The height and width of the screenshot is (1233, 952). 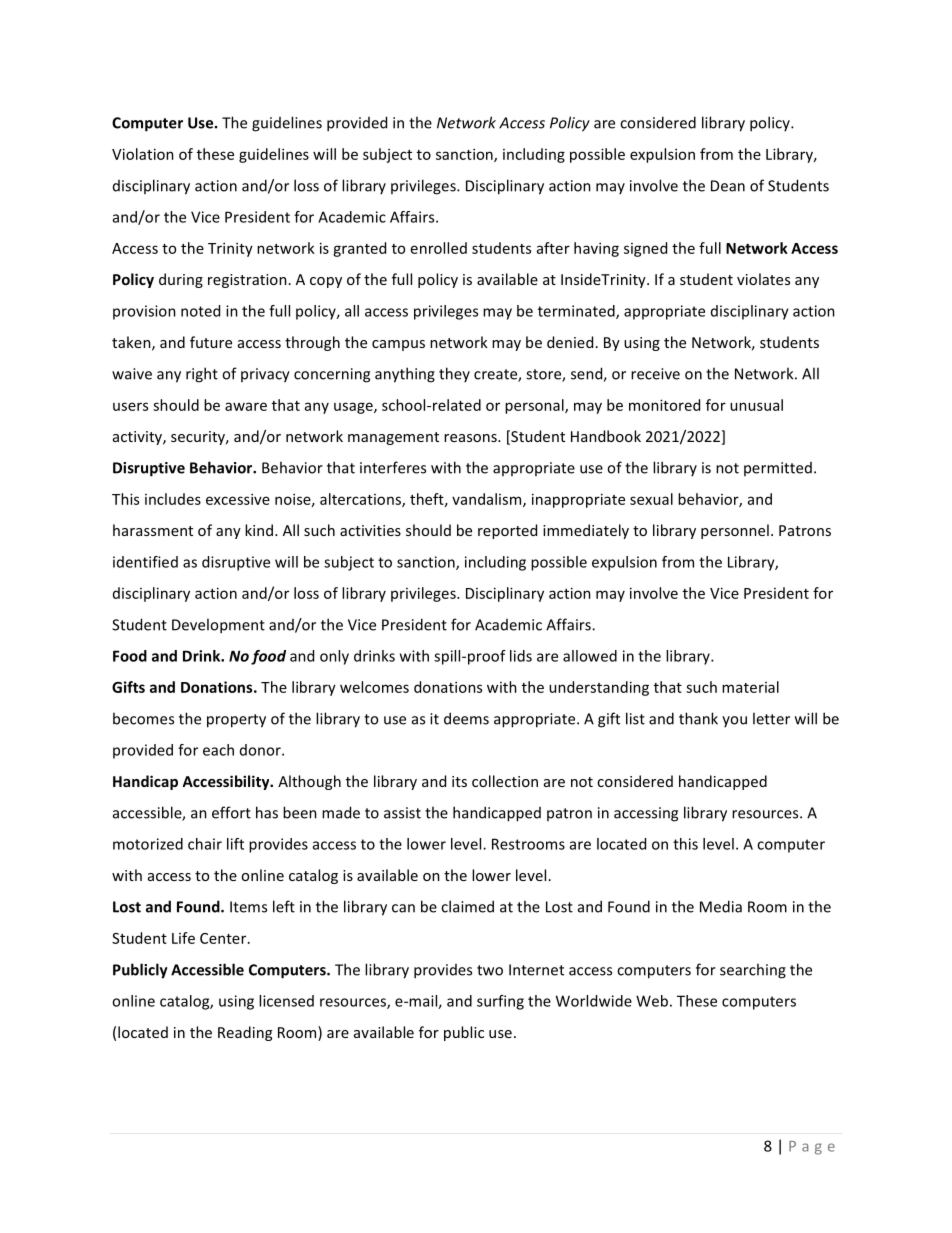 I want to click on reported, so click(x=507, y=531).
